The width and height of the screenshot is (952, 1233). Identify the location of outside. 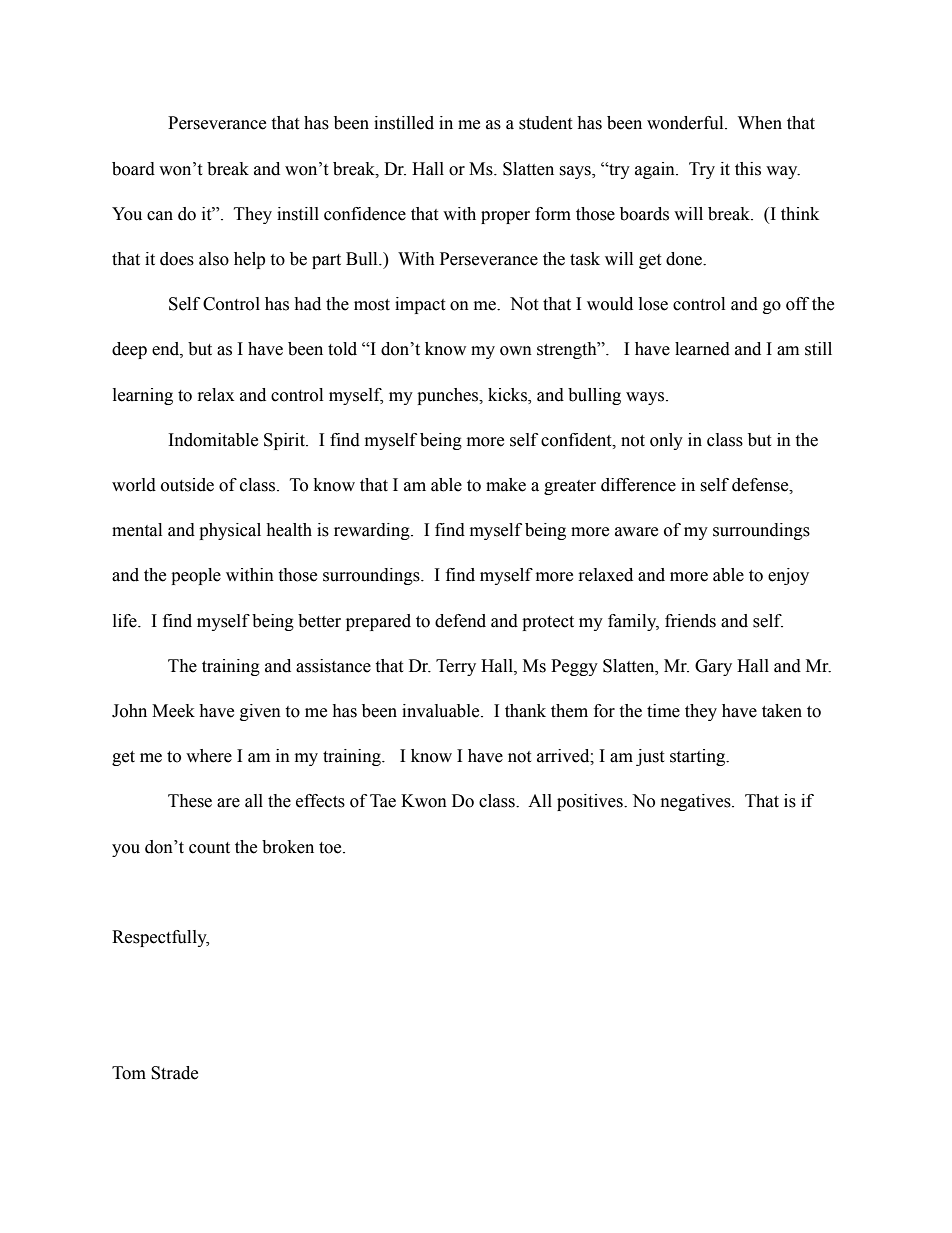
(187, 485).
